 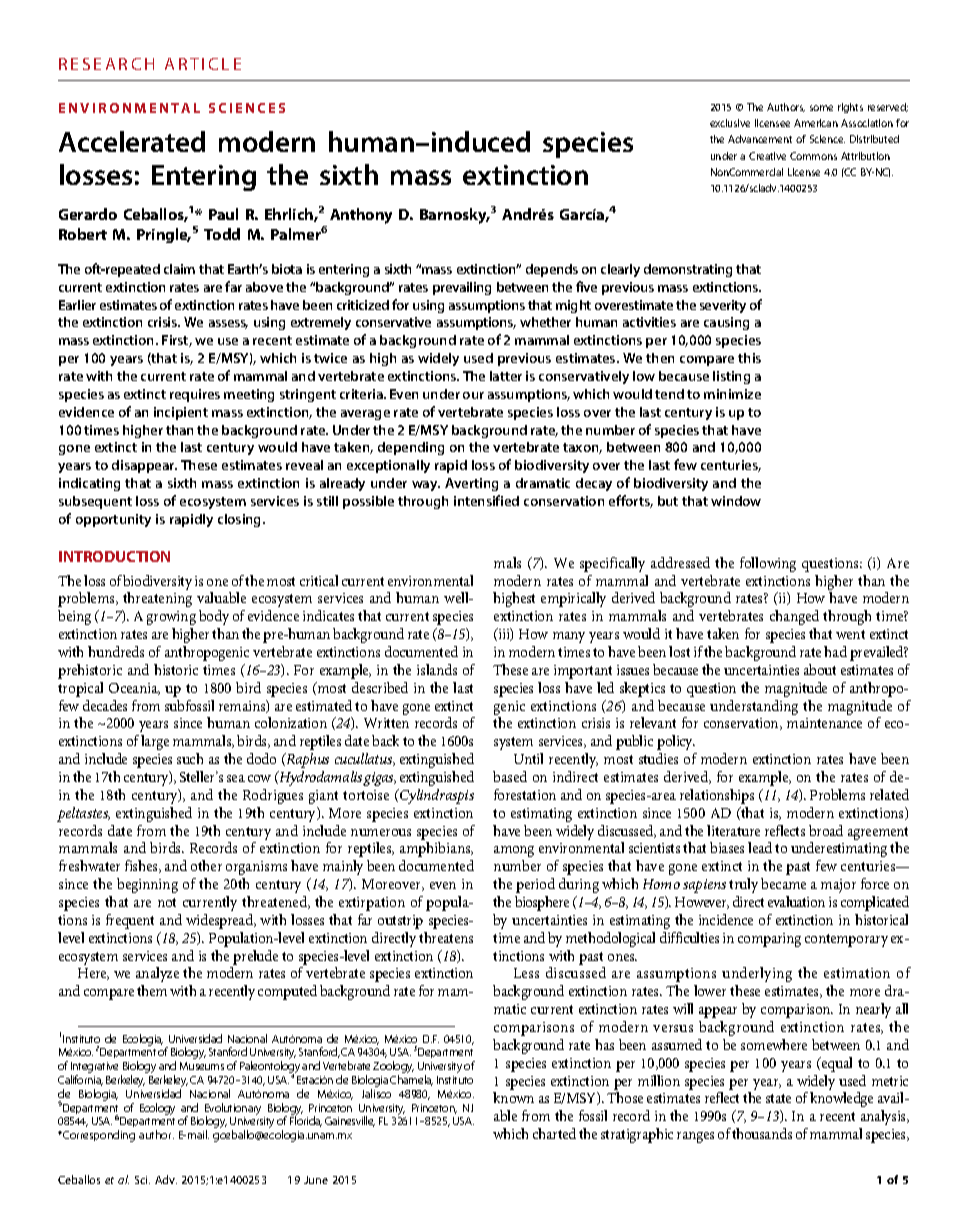 What do you see at coordinates (98, 1136) in the screenshot?
I see `Corresponding` at bounding box center [98, 1136].
